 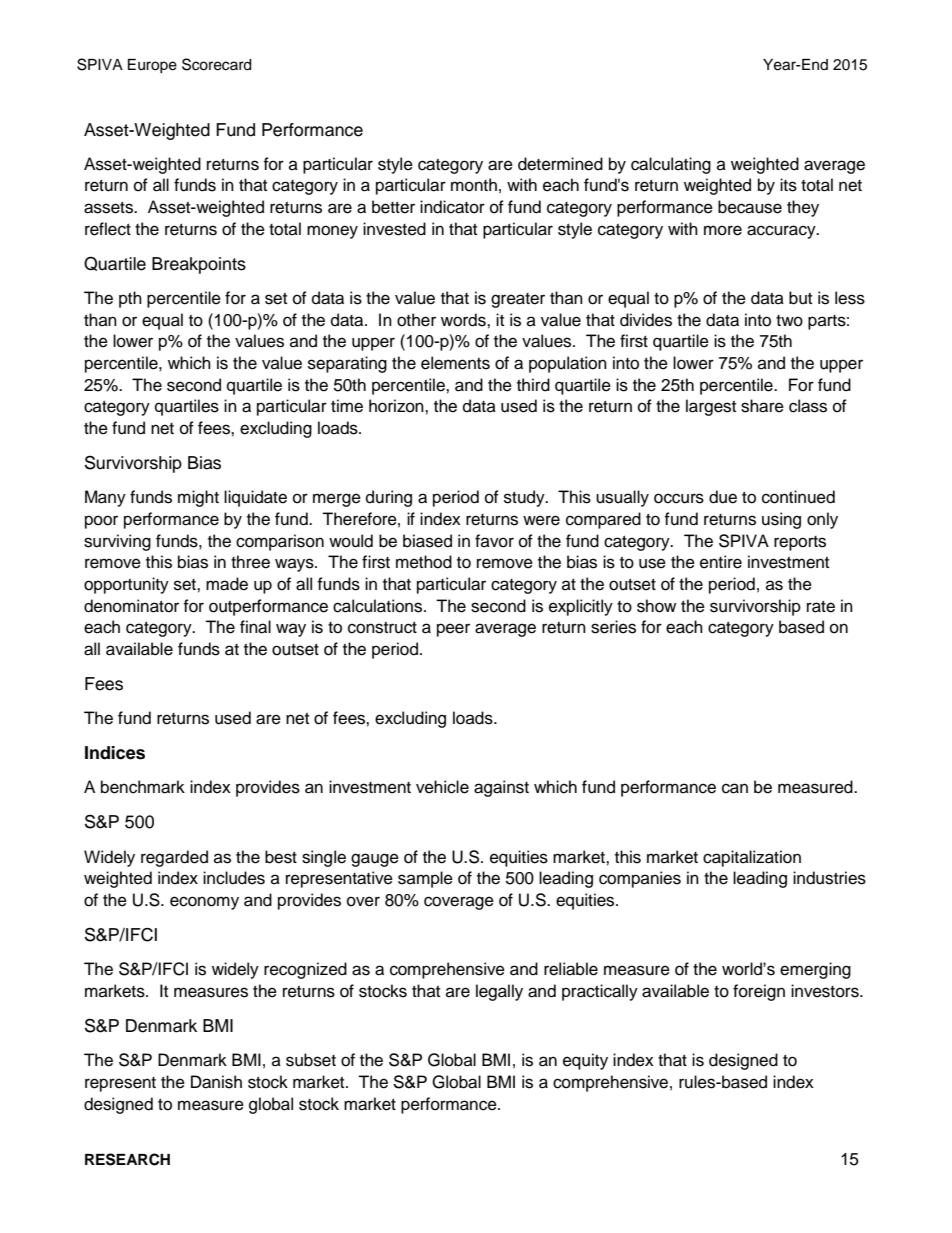 I want to click on its, so click(x=788, y=185).
